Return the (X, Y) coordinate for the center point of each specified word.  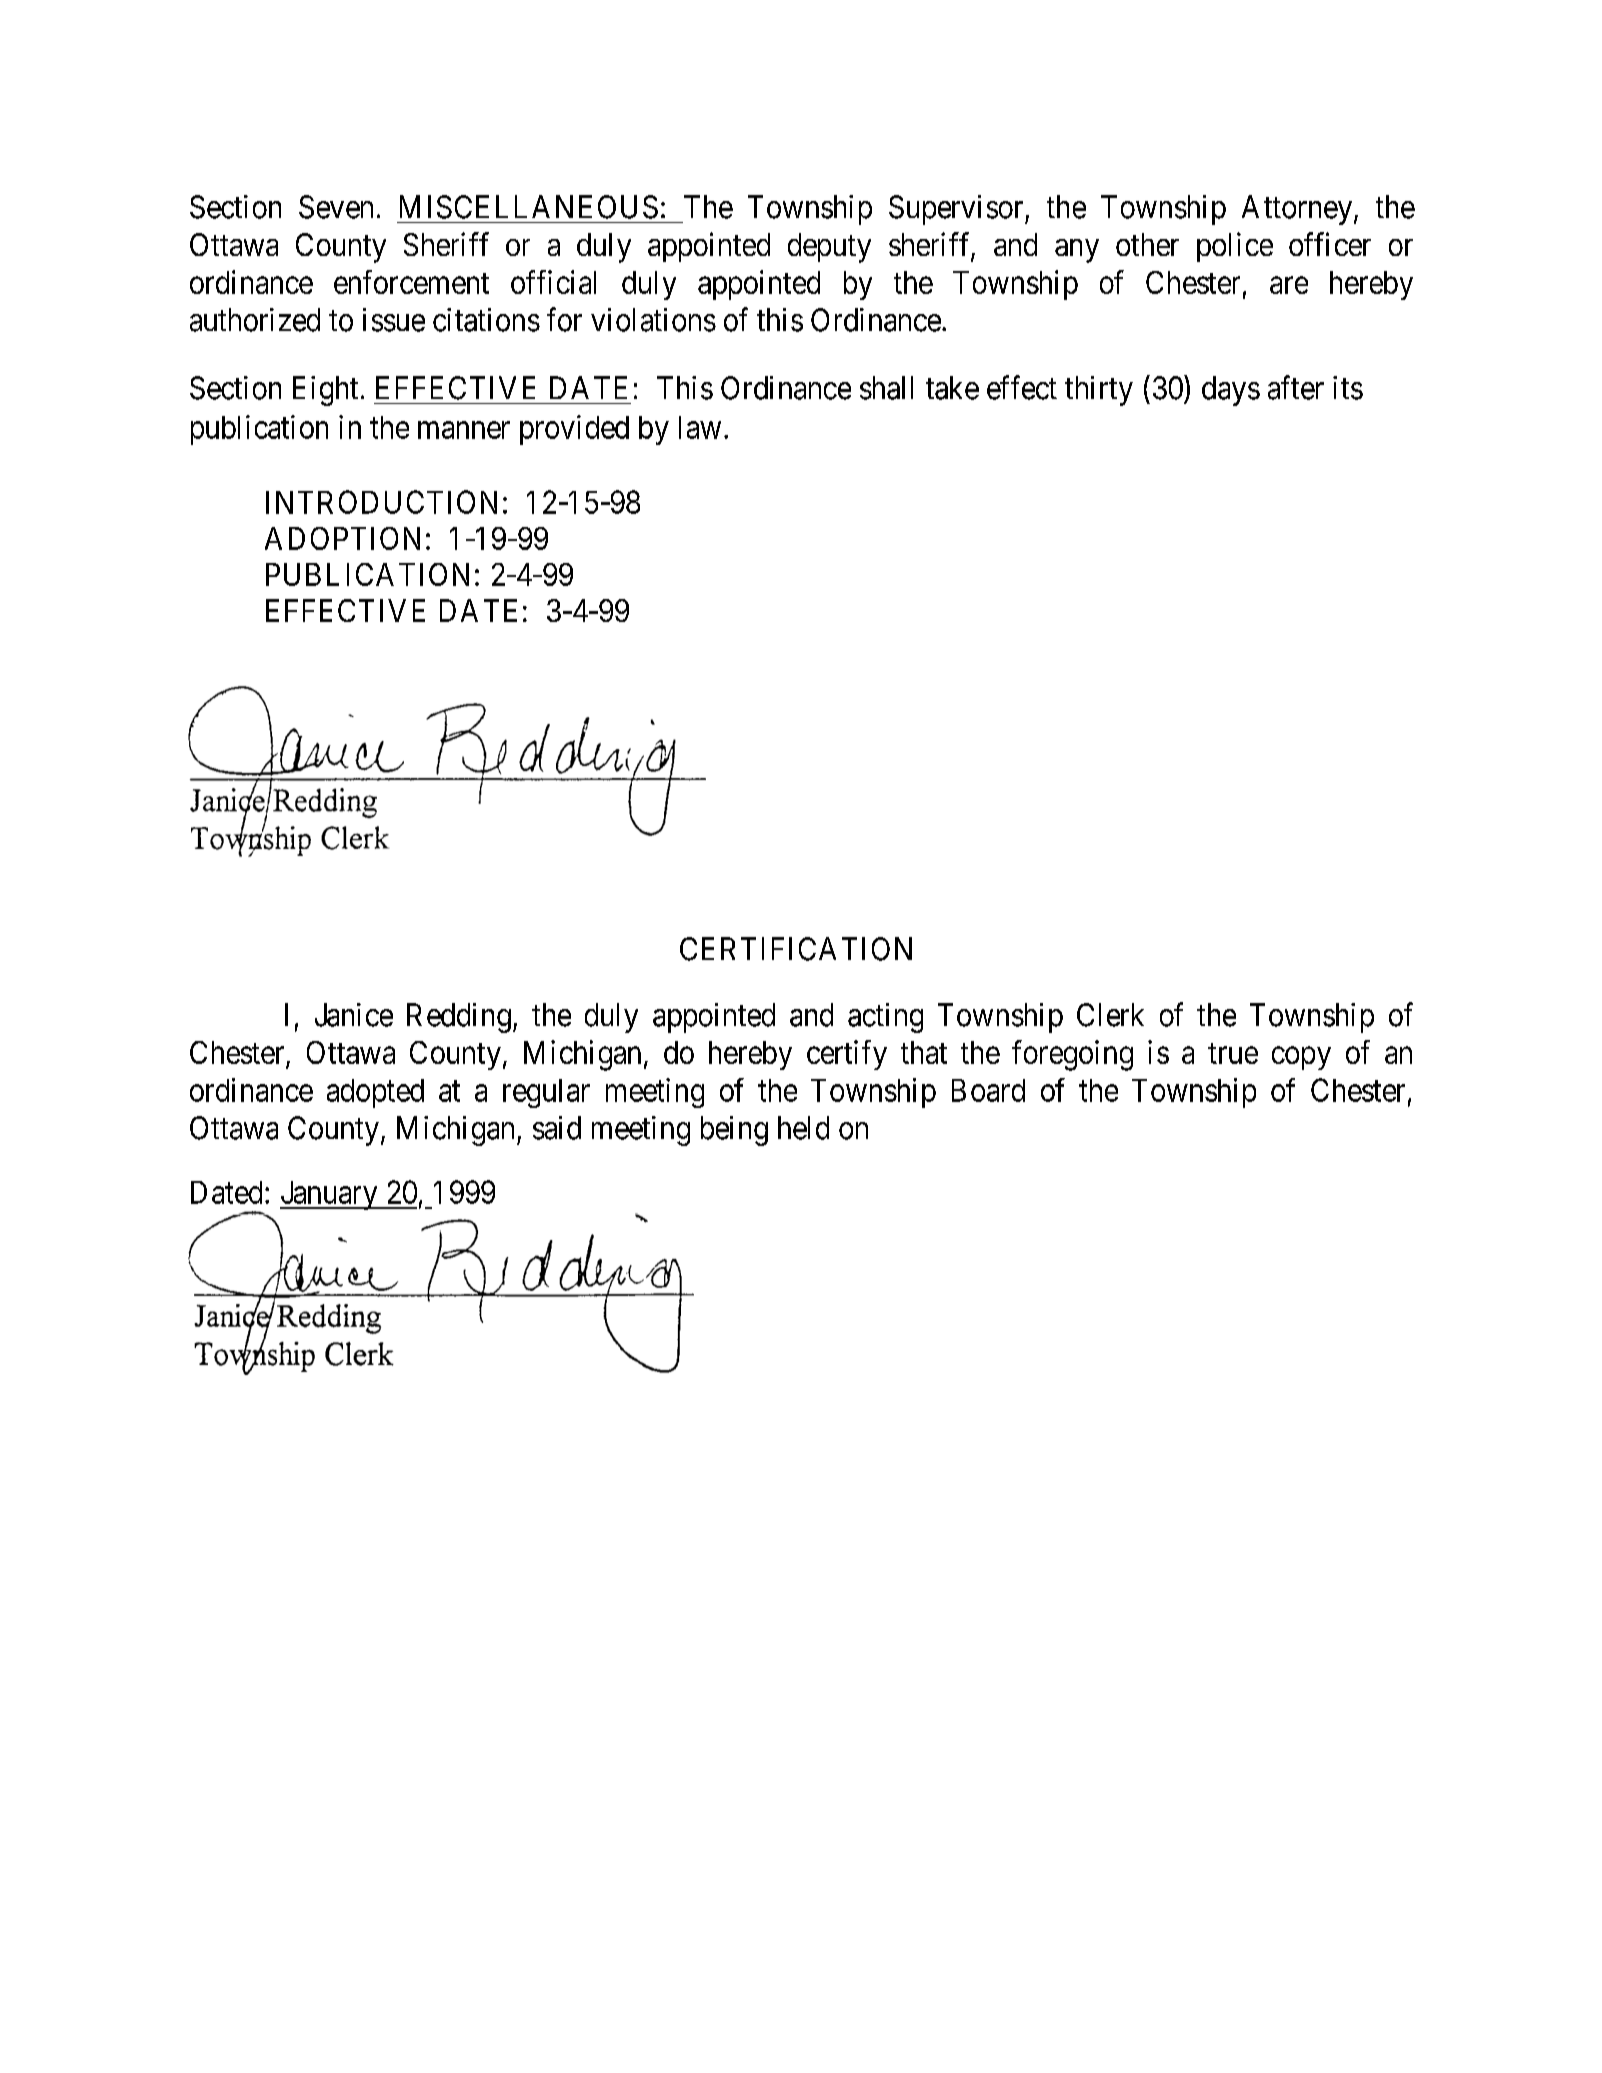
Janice (354, 1015)
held (803, 1128)
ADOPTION (342, 538)
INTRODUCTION (381, 502)
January (330, 1195)
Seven (336, 207)
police (1235, 247)
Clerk (1110, 1015)
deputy (829, 248)
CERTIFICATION (796, 949)
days (1231, 391)
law (700, 427)
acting (885, 1018)
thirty (1099, 391)
